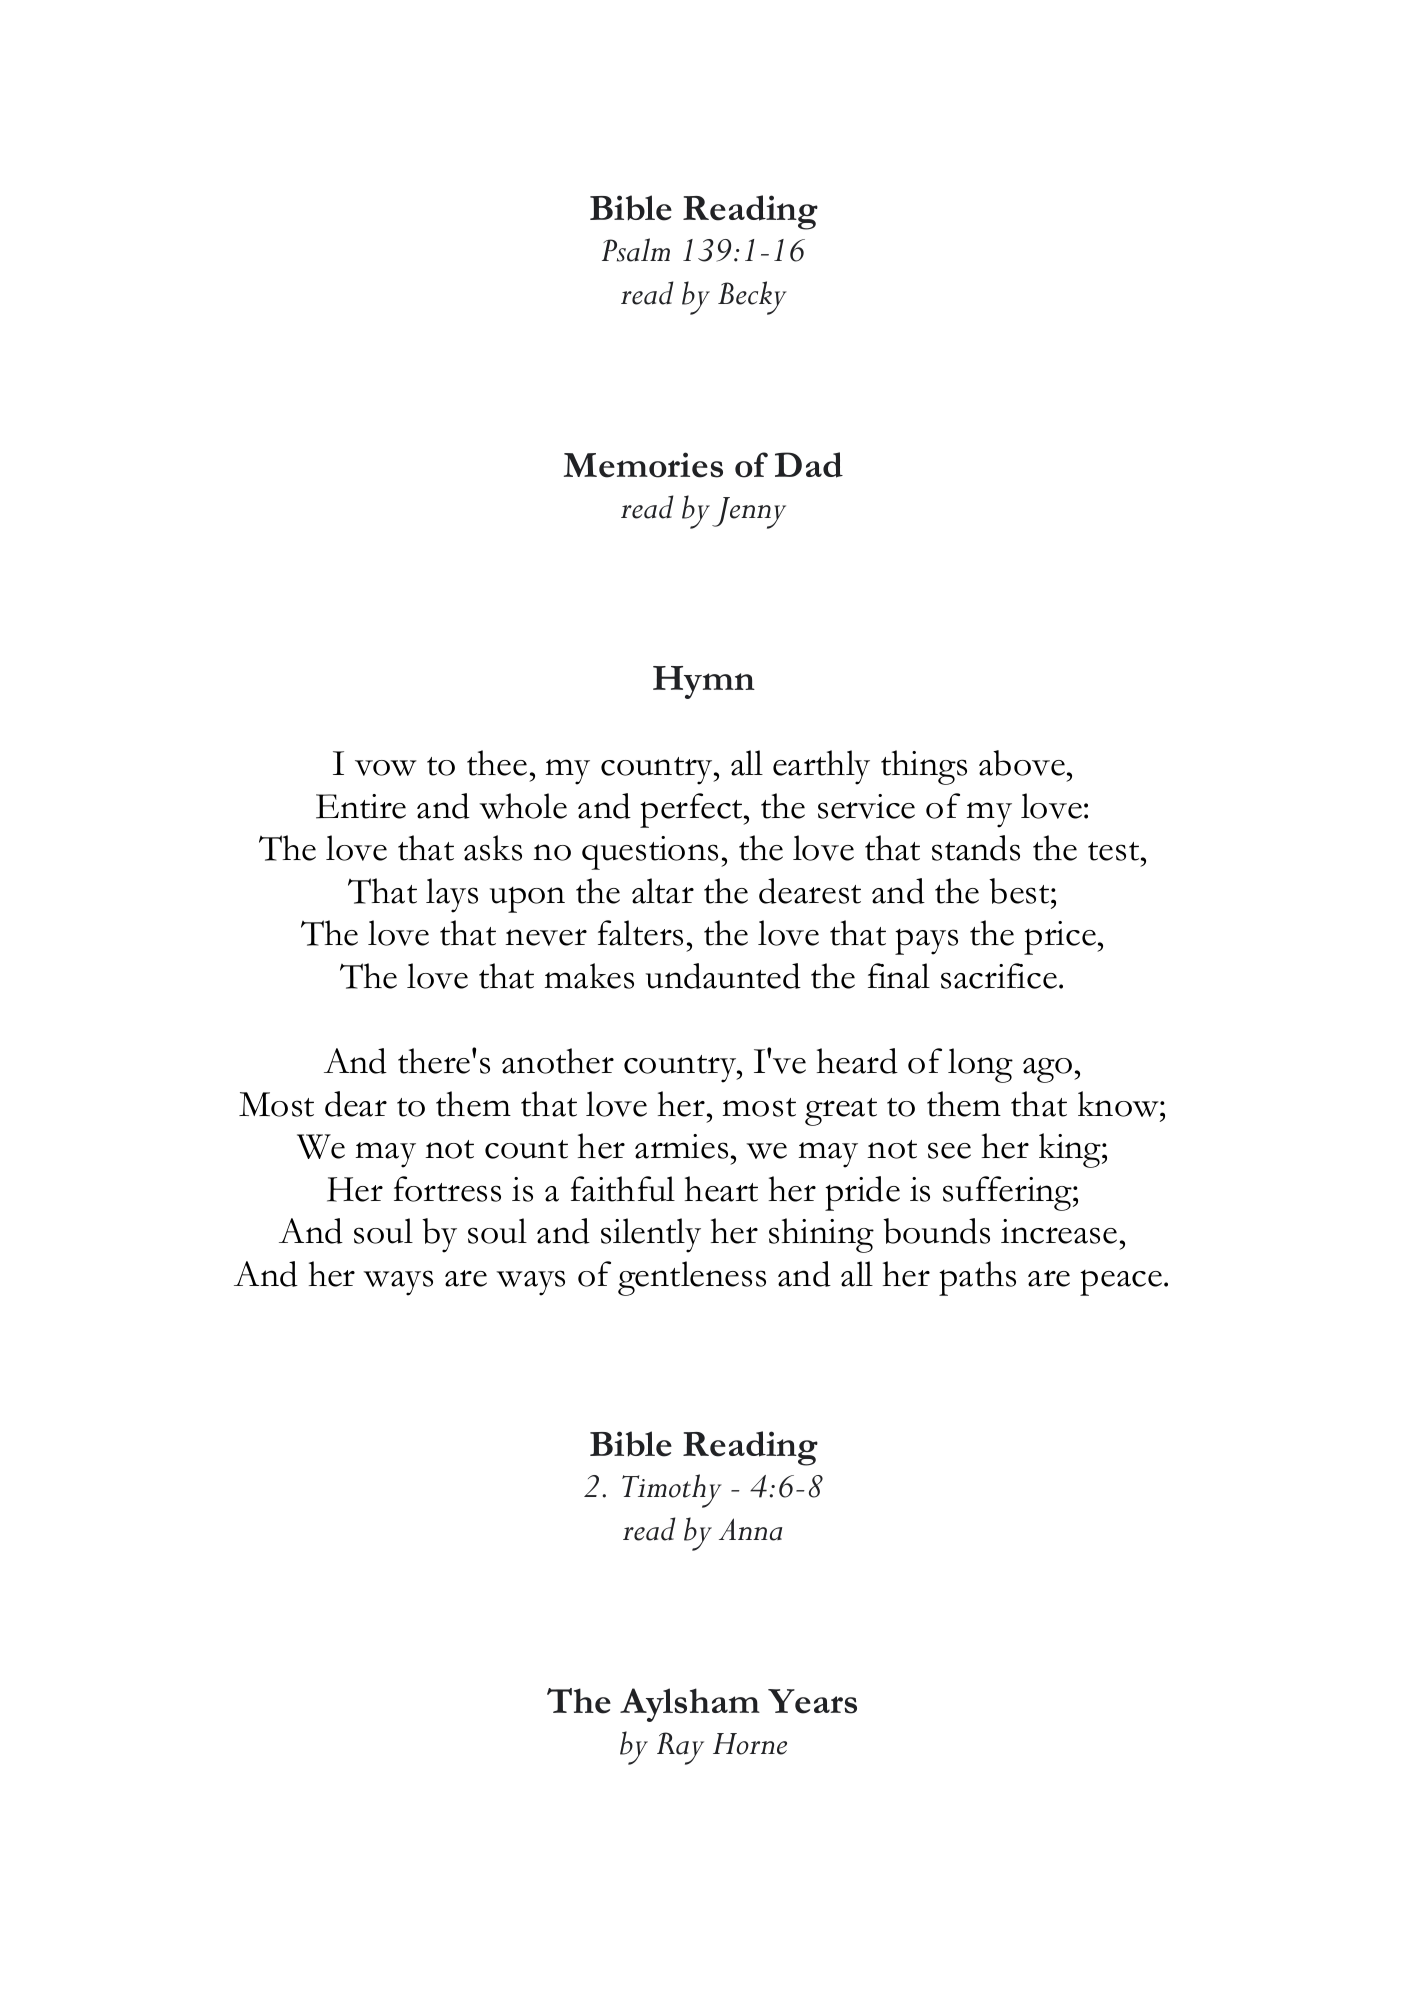 The image size is (1407, 1989). I want to click on Dad, so click(809, 465).
